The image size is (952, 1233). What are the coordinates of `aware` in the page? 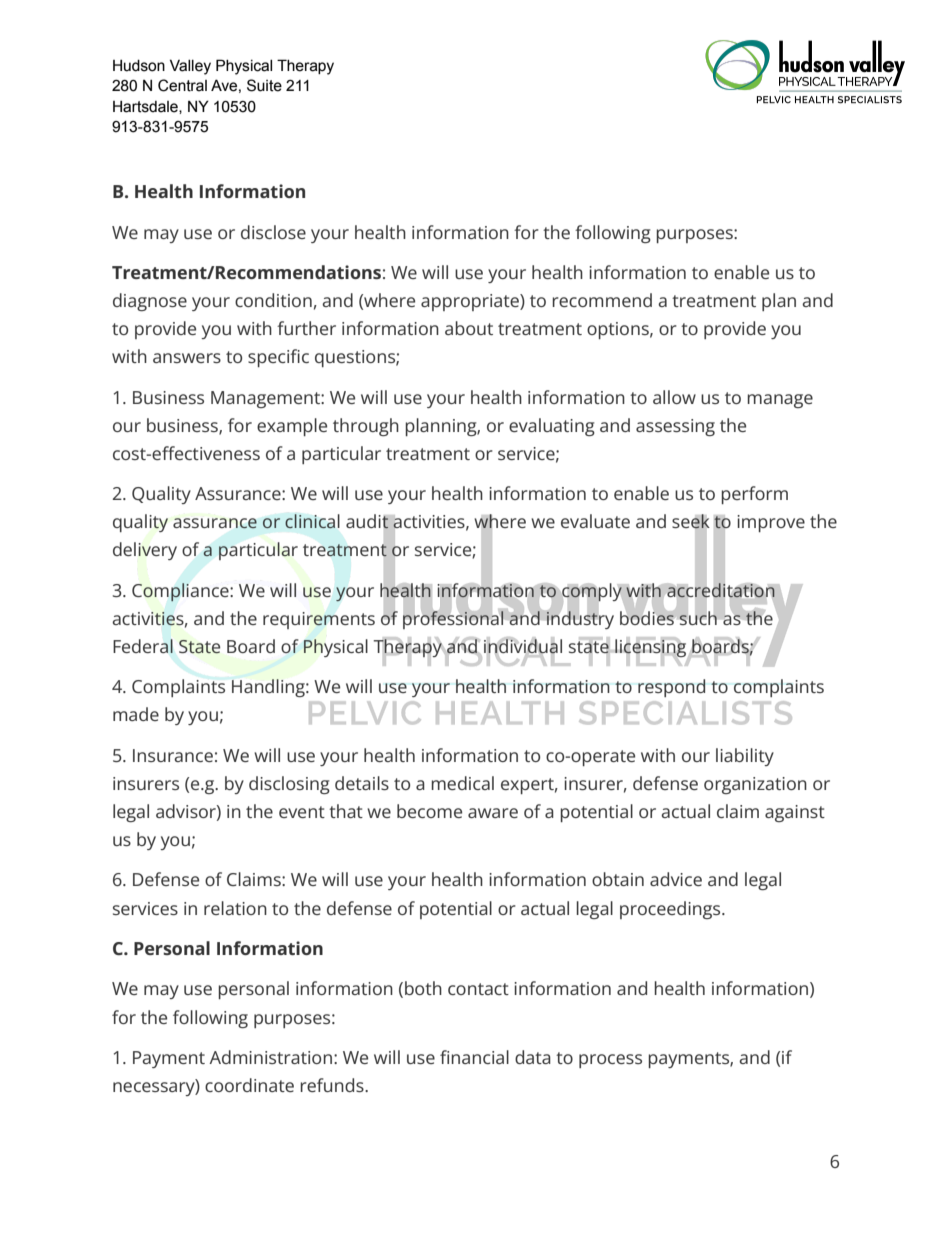 It's located at (493, 813).
